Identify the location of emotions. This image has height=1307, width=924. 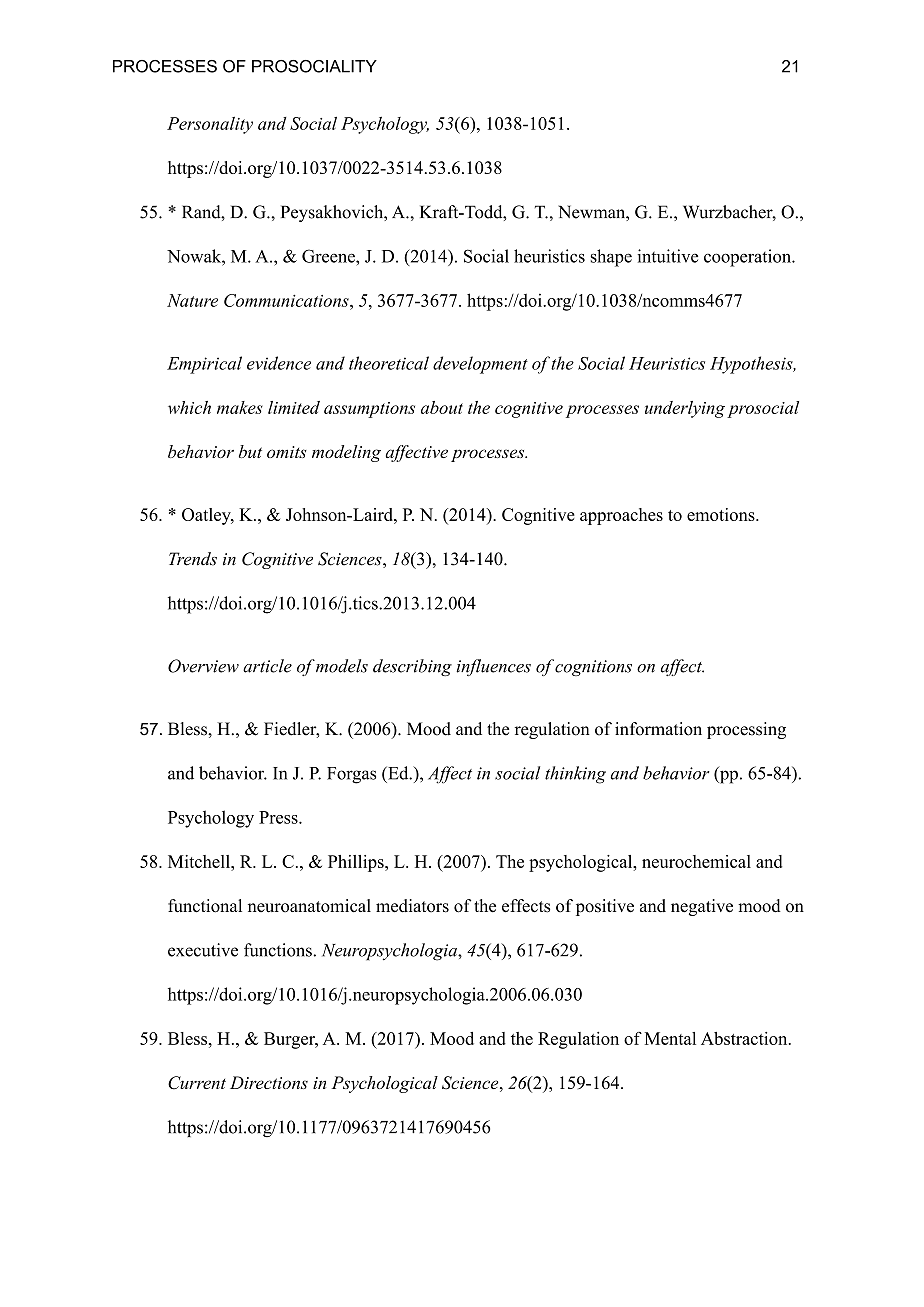
(722, 514).
